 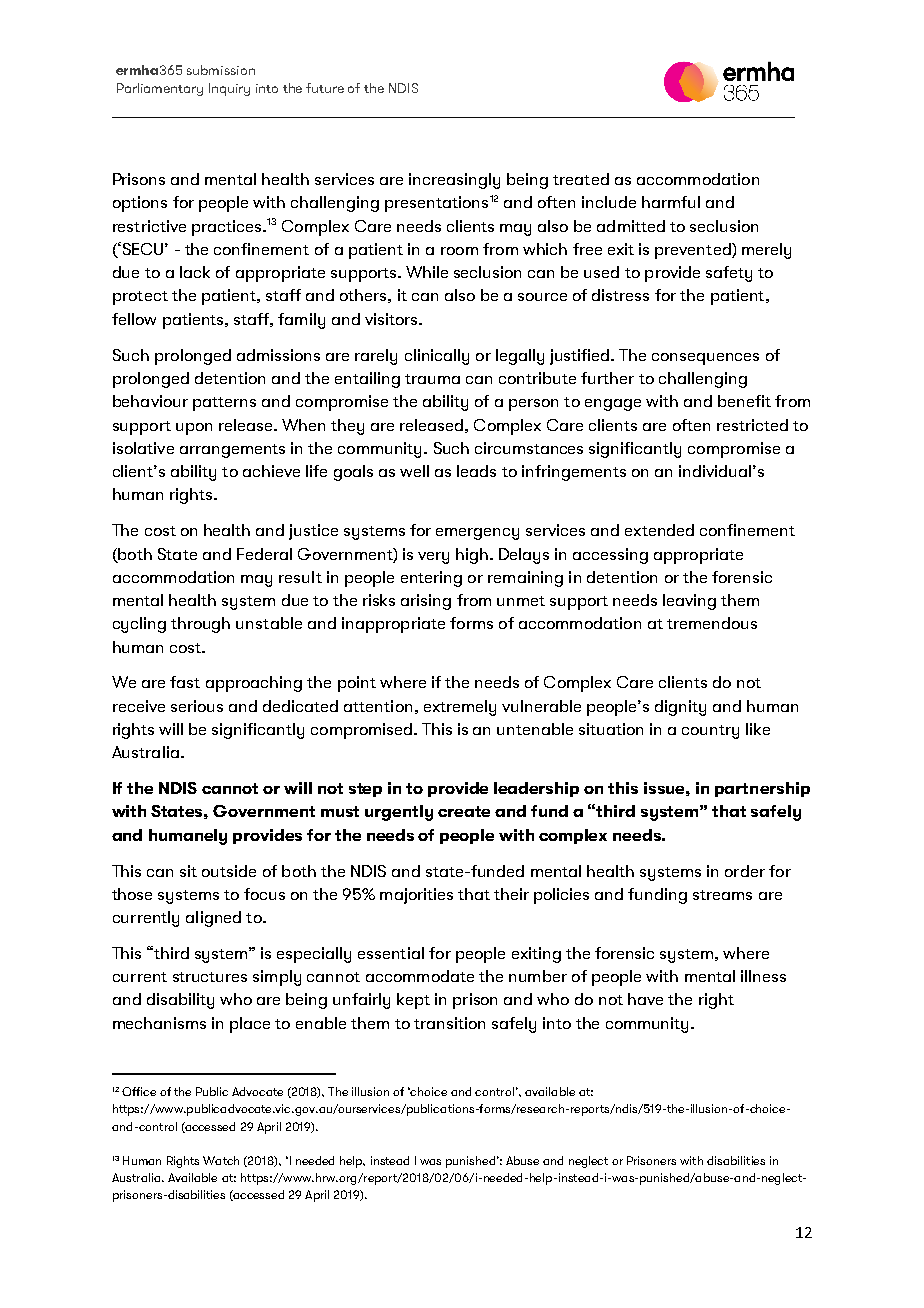 What do you see at coordinates (476, 471) in the image?
I see `leads` at bounding box center [476, 471].
